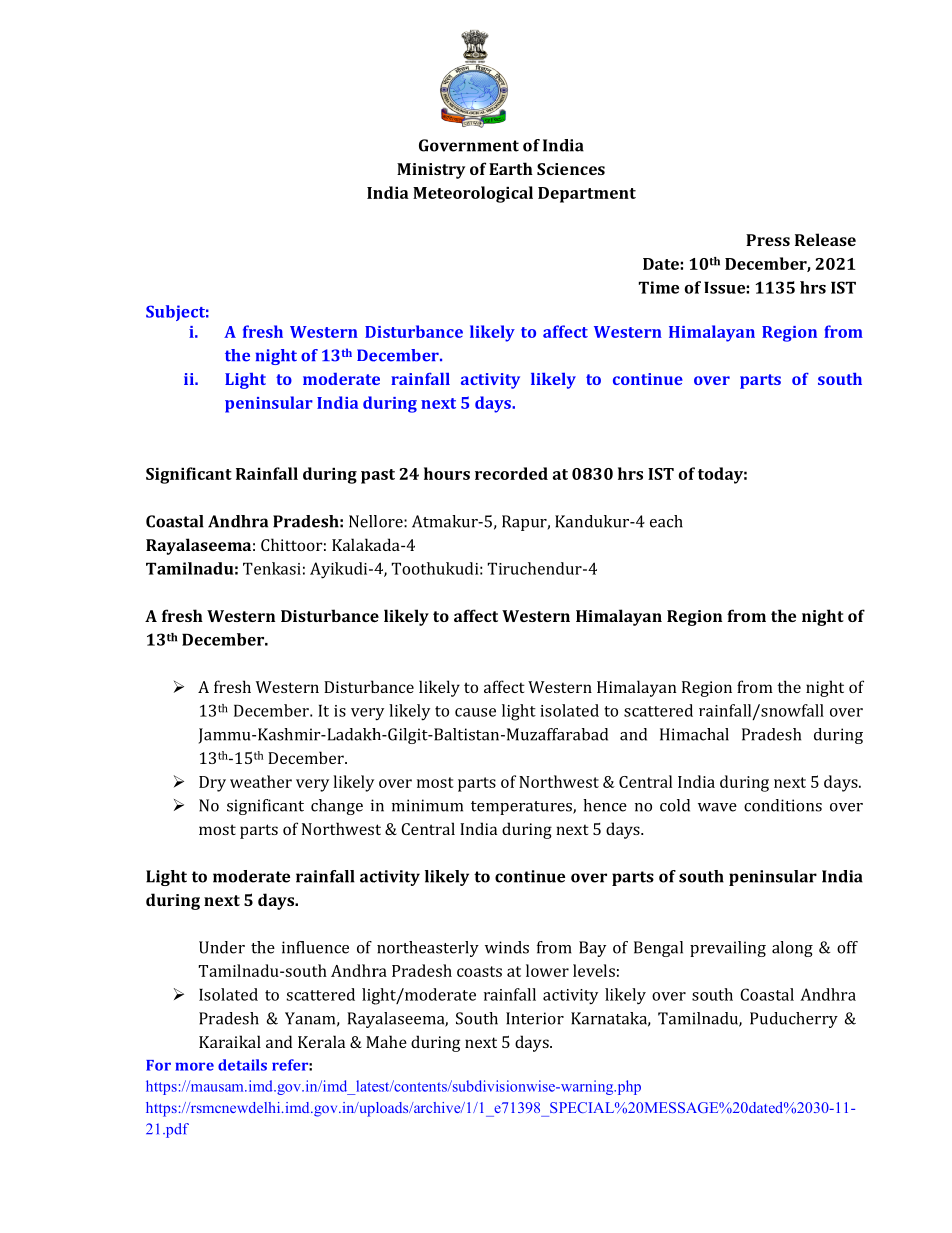 The height and width of the image is (1233, 952). What do you see at coordinates (431, 171) in the image?
I see `Ministry` at bounding box center [431, 171].
